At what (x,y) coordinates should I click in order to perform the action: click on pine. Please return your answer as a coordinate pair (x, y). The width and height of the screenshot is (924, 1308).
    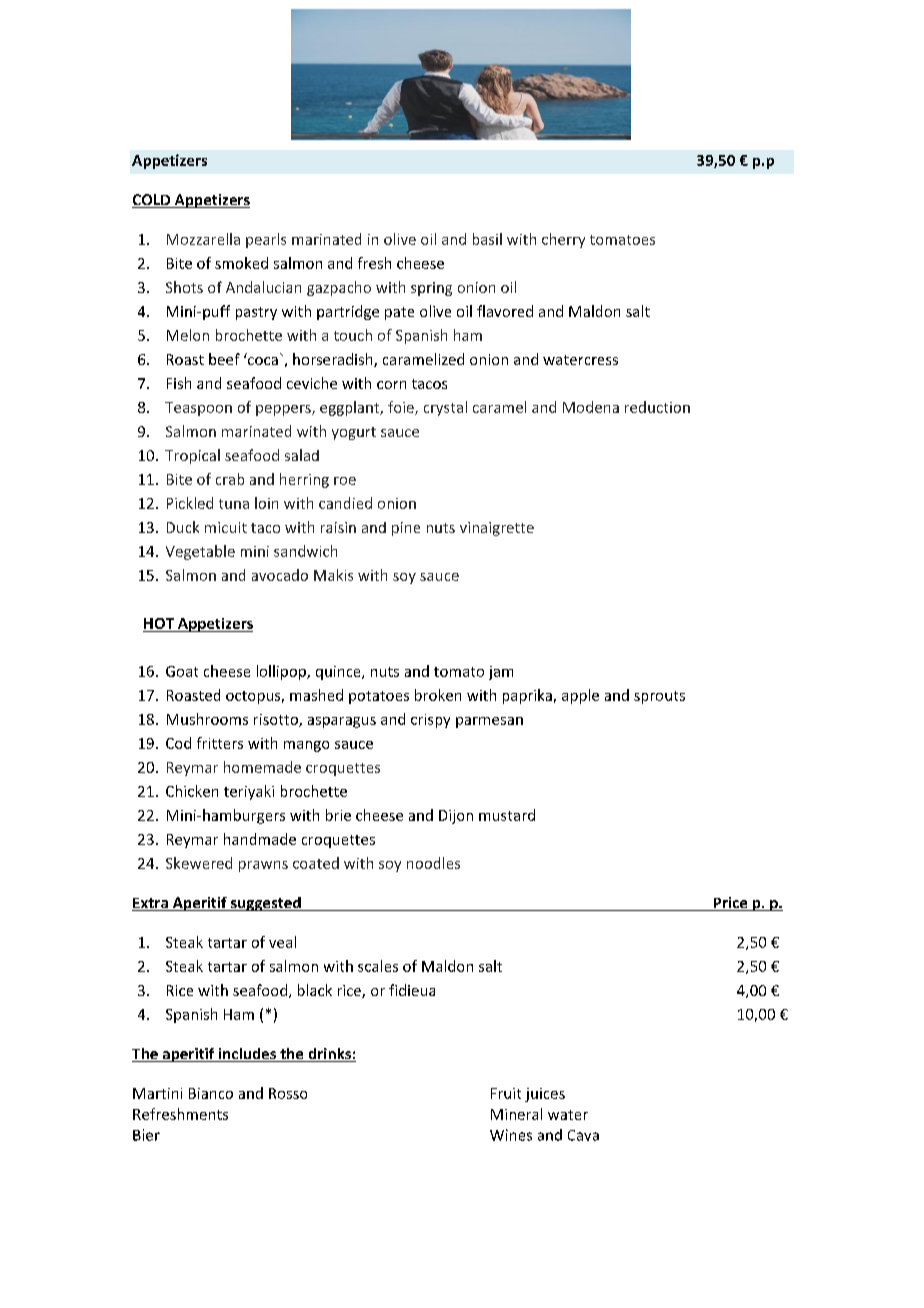
    Looking at the image, I should click on (406, 529).
